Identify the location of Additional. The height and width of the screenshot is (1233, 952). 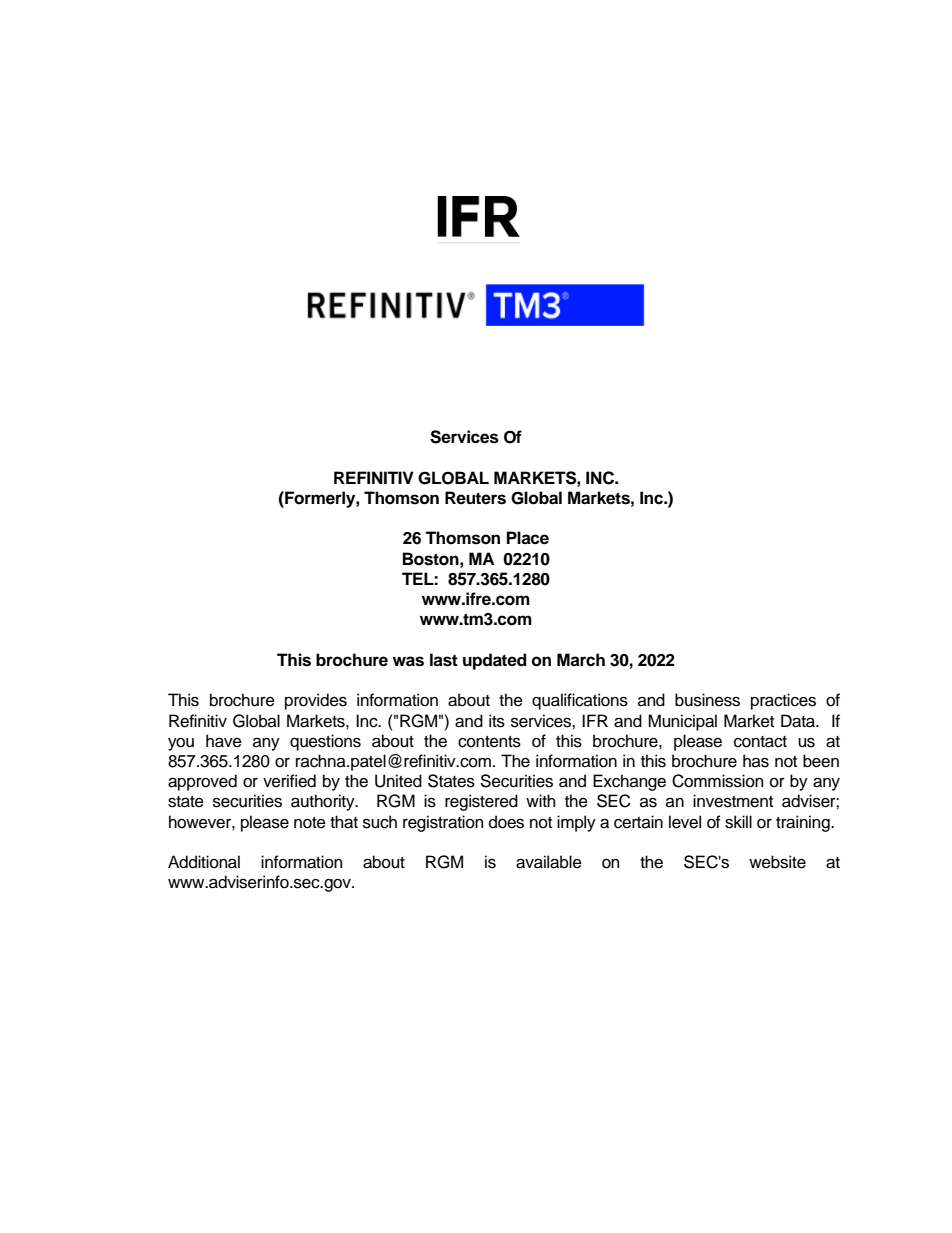
(204, 862).
